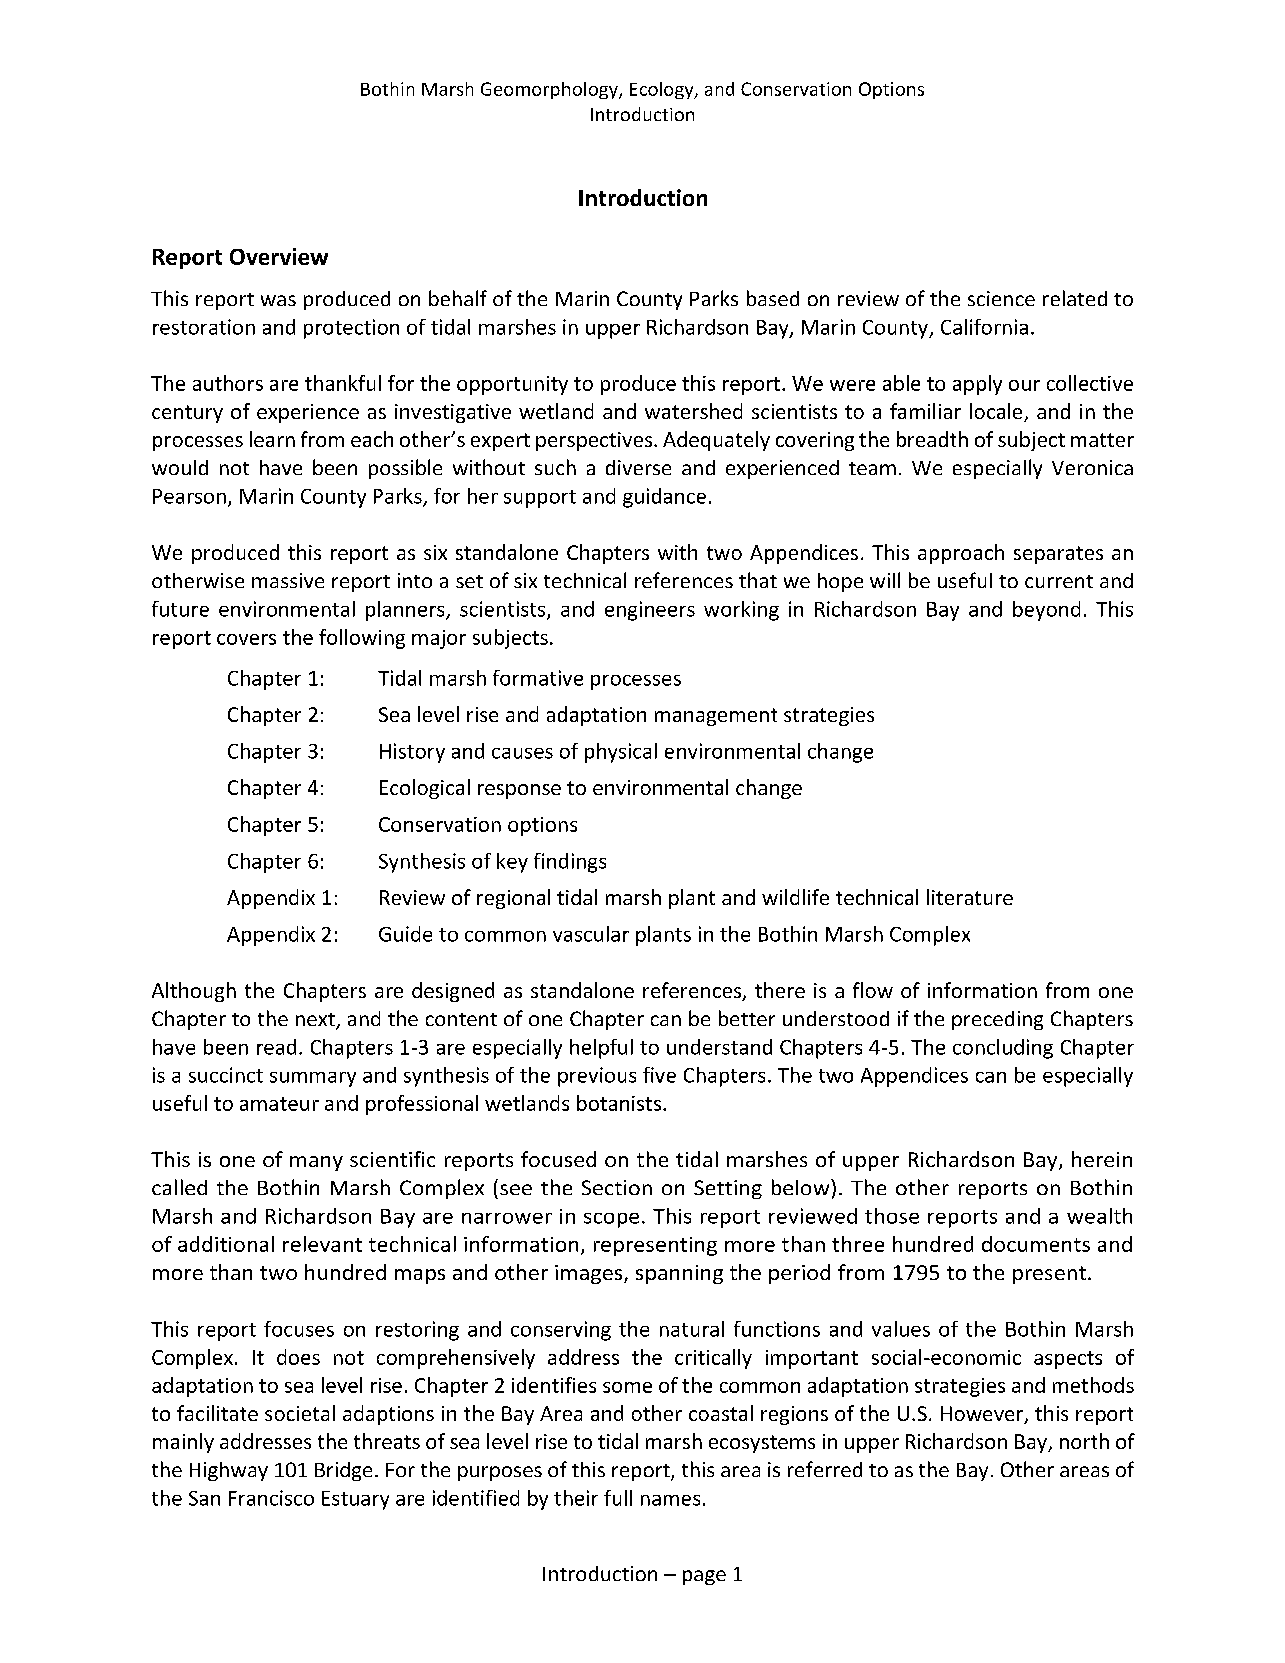 The width and height of the screenshot is (1285, 1663). What do you see at coordinates (970, 897) in the screenshot?
I see `literature` at bounding box center [970, 897].
